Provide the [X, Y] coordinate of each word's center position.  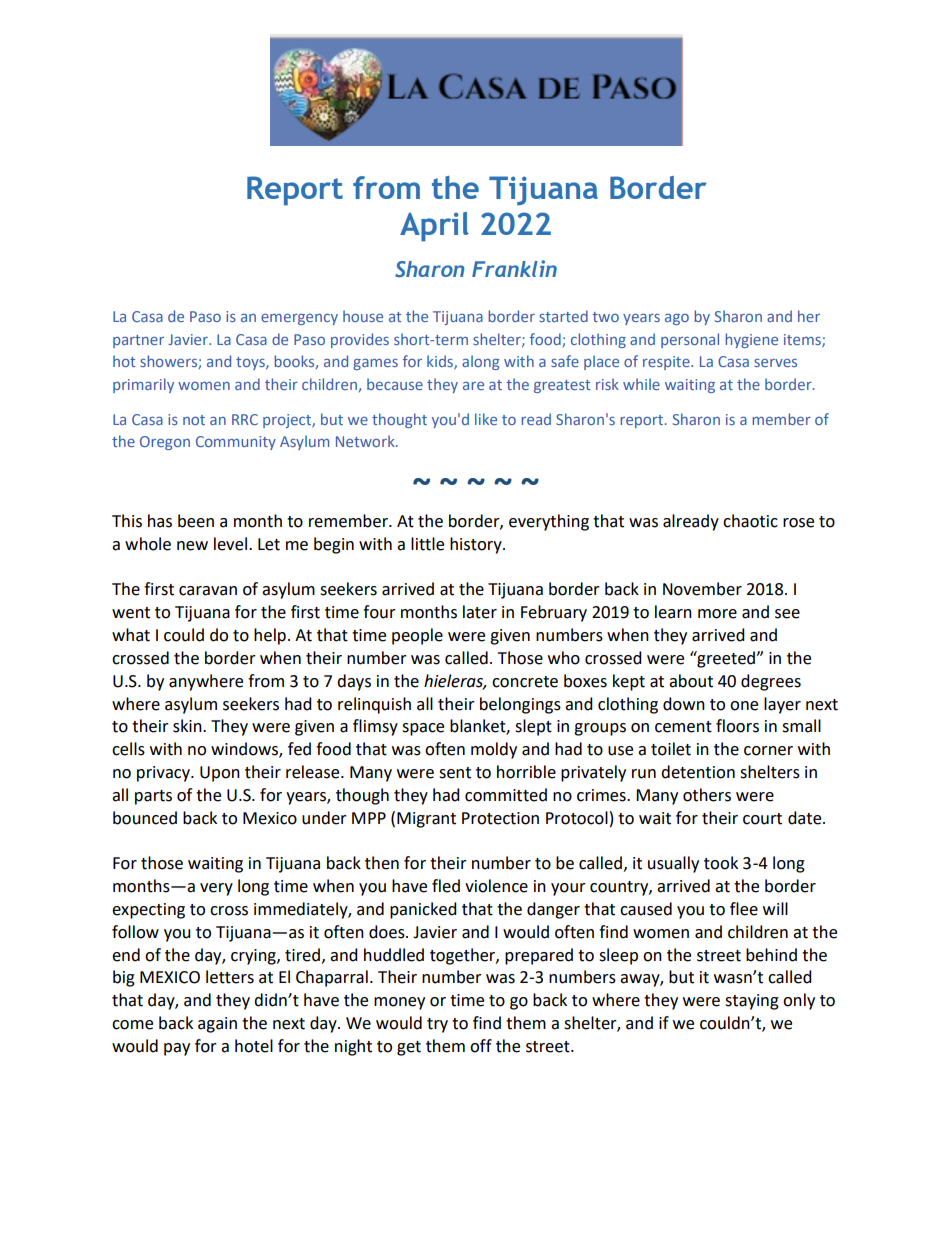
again [217, 1025]
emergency [299, 319]
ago [677, 319]
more [717, 614]
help [270, 636]
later [480, 612]
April [434, 227]
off [481, 1046]
